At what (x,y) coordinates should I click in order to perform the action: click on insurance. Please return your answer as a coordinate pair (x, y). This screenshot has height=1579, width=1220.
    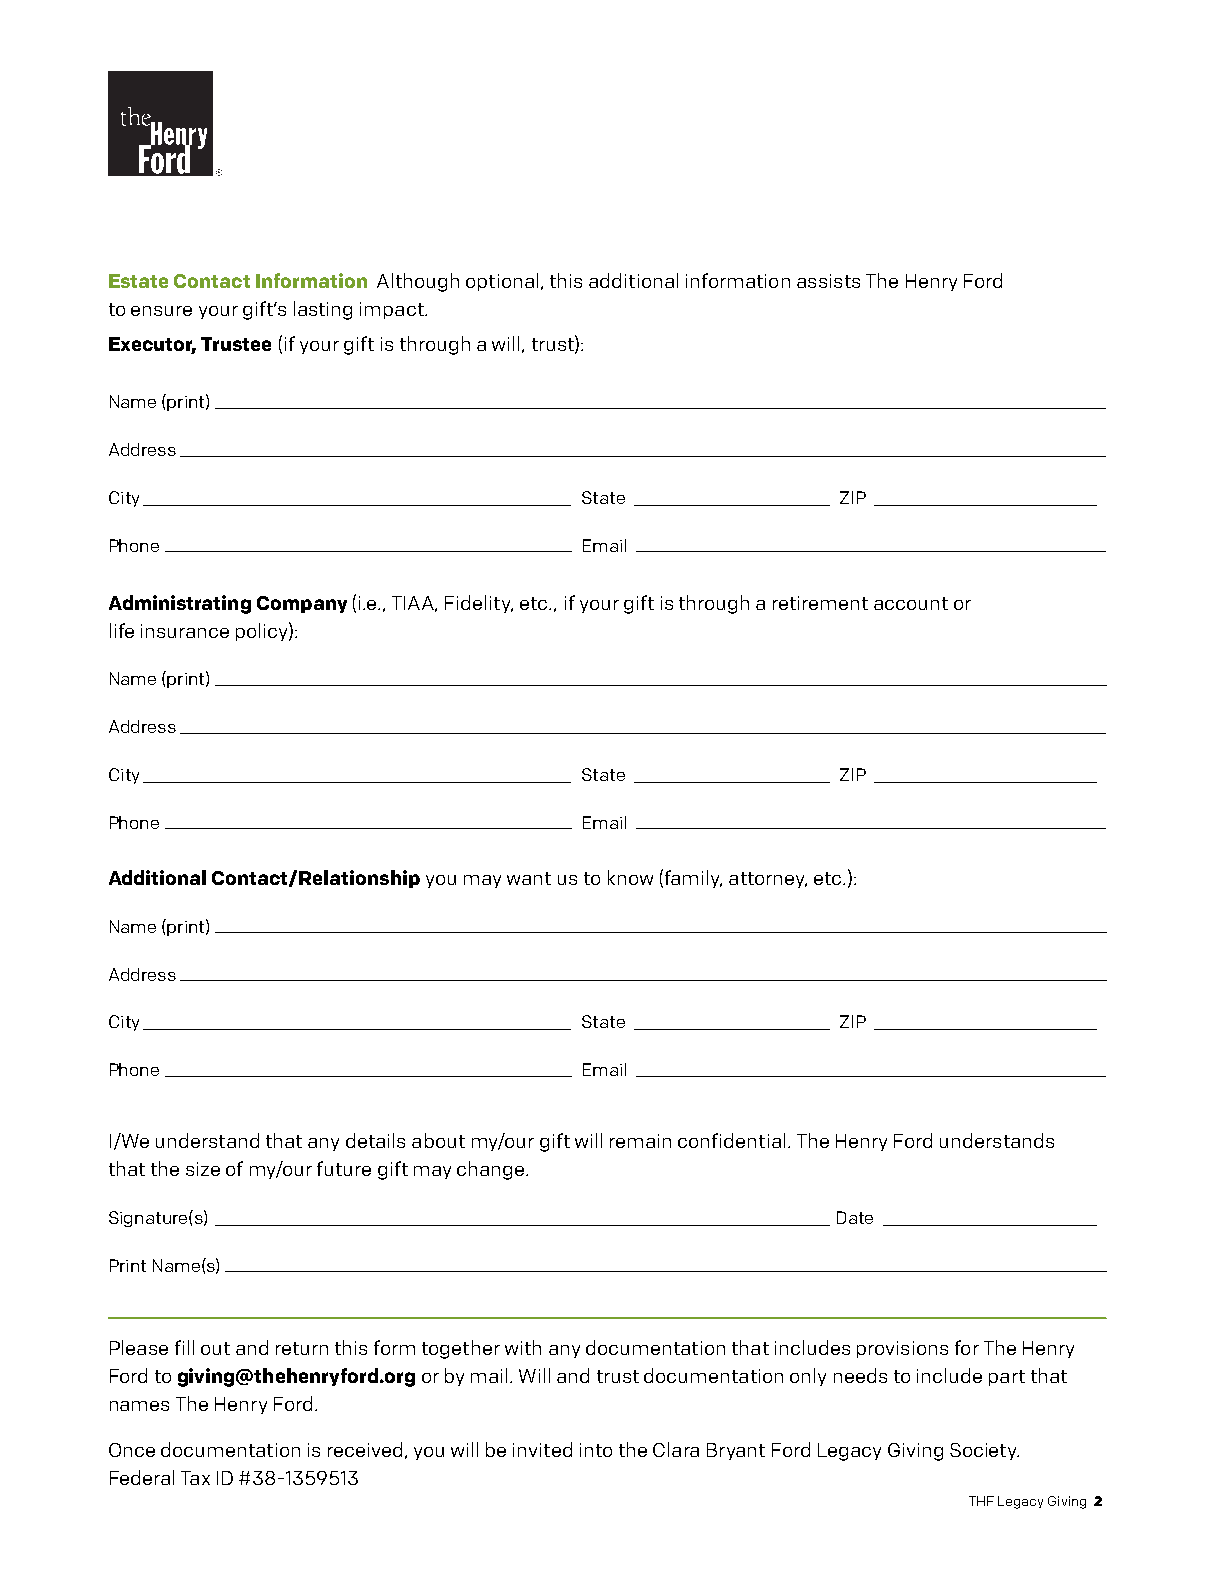
    Looking at the image, I should click on (185, 631).
